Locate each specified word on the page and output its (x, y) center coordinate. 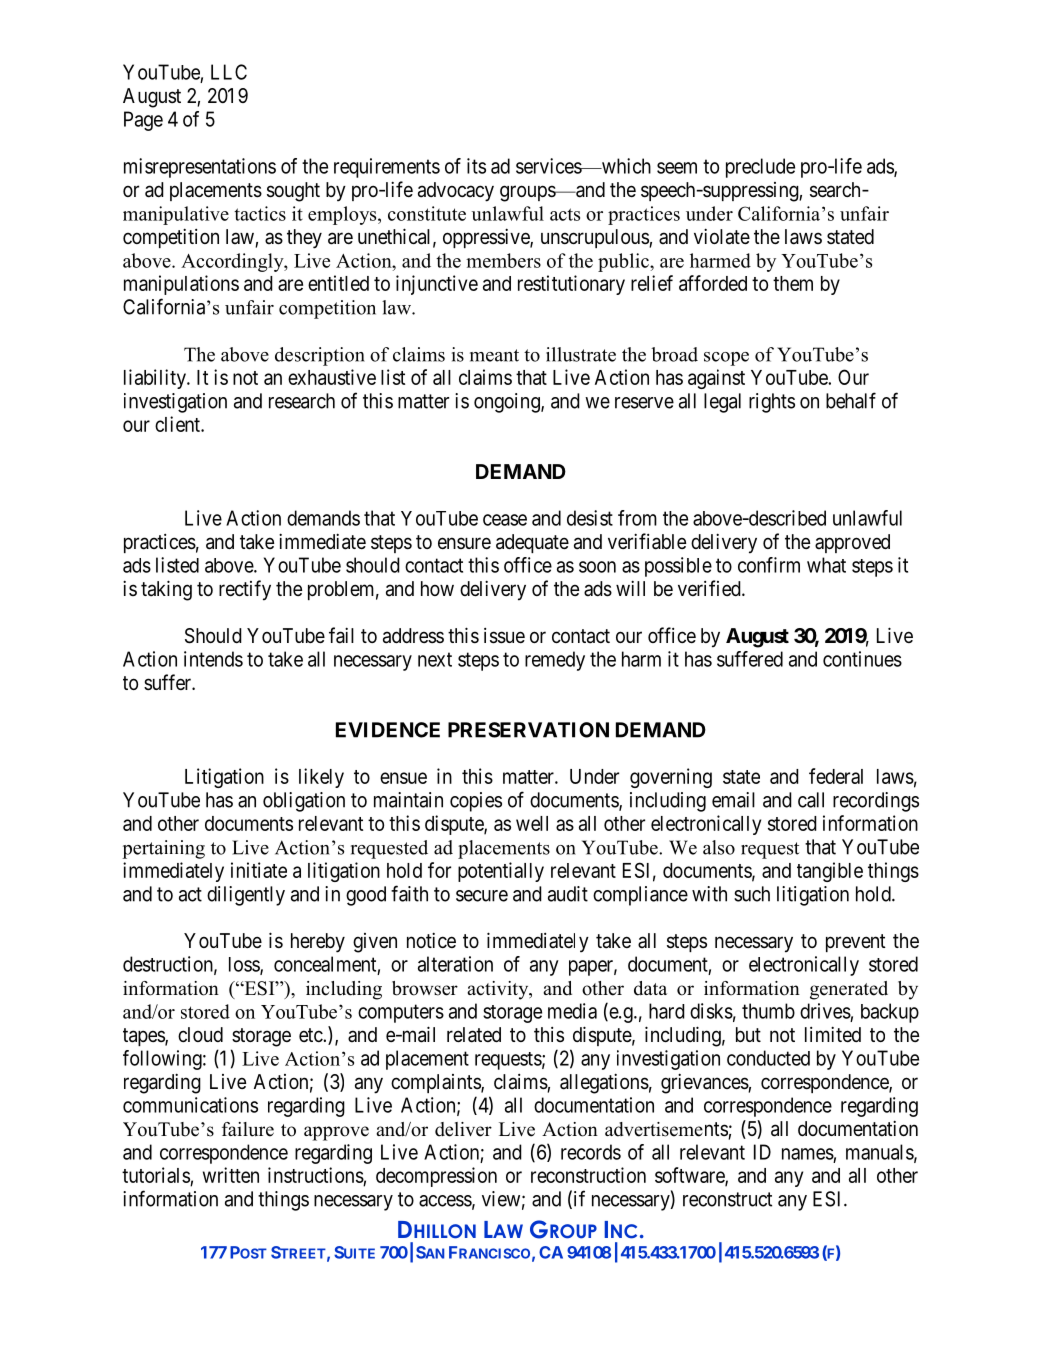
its (476, 166)
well (532, 823)
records (591, 1152)
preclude (760, 168)
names (808, 1154)
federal (836, 776)
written (231, 1175)
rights (772, 403)
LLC (229, 72)
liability (156, 379)
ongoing (508, 403)
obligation (304, 802)
